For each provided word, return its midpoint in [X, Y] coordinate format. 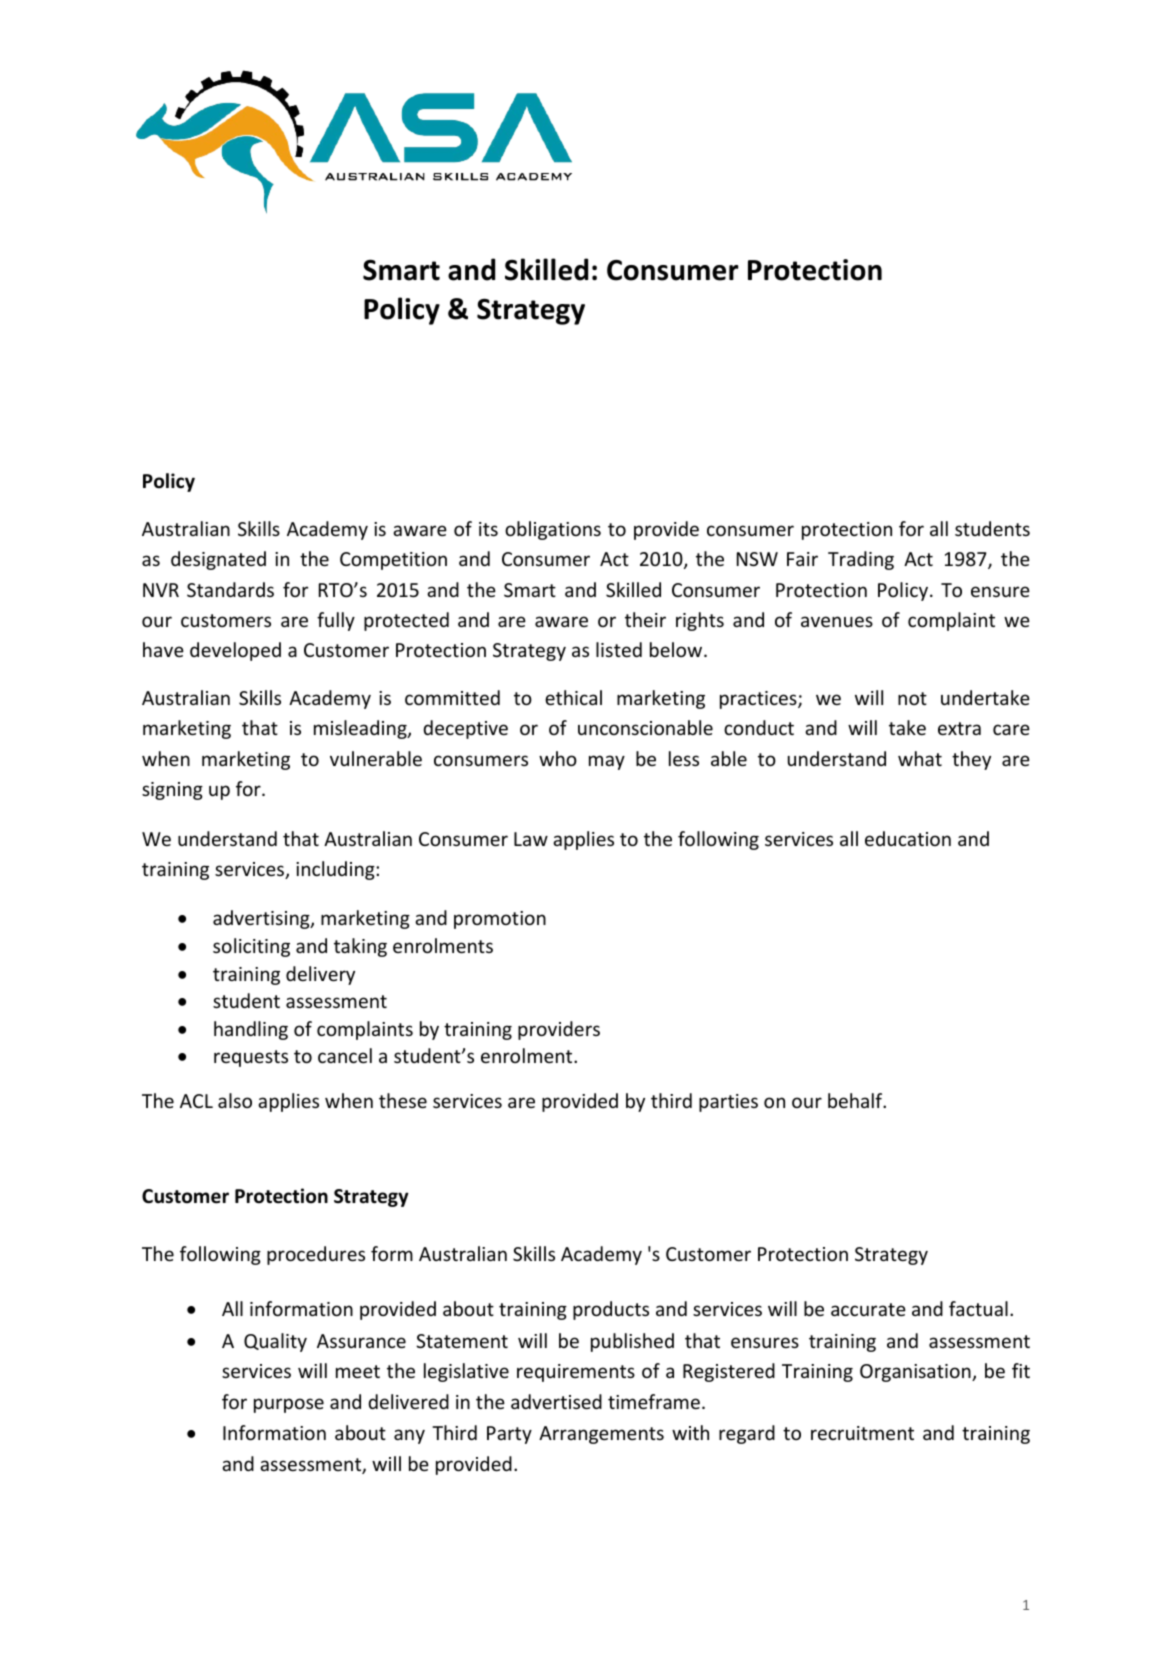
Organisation [916, 1373]
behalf [856, 1100]
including [336, 870]
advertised [556, 1401]
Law [531, 839]
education [908, 838]
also [235, 1100]
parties [728, 1103]
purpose [289, 1405]
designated [218, 560]
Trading [861, 560]
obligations [553, 530]
